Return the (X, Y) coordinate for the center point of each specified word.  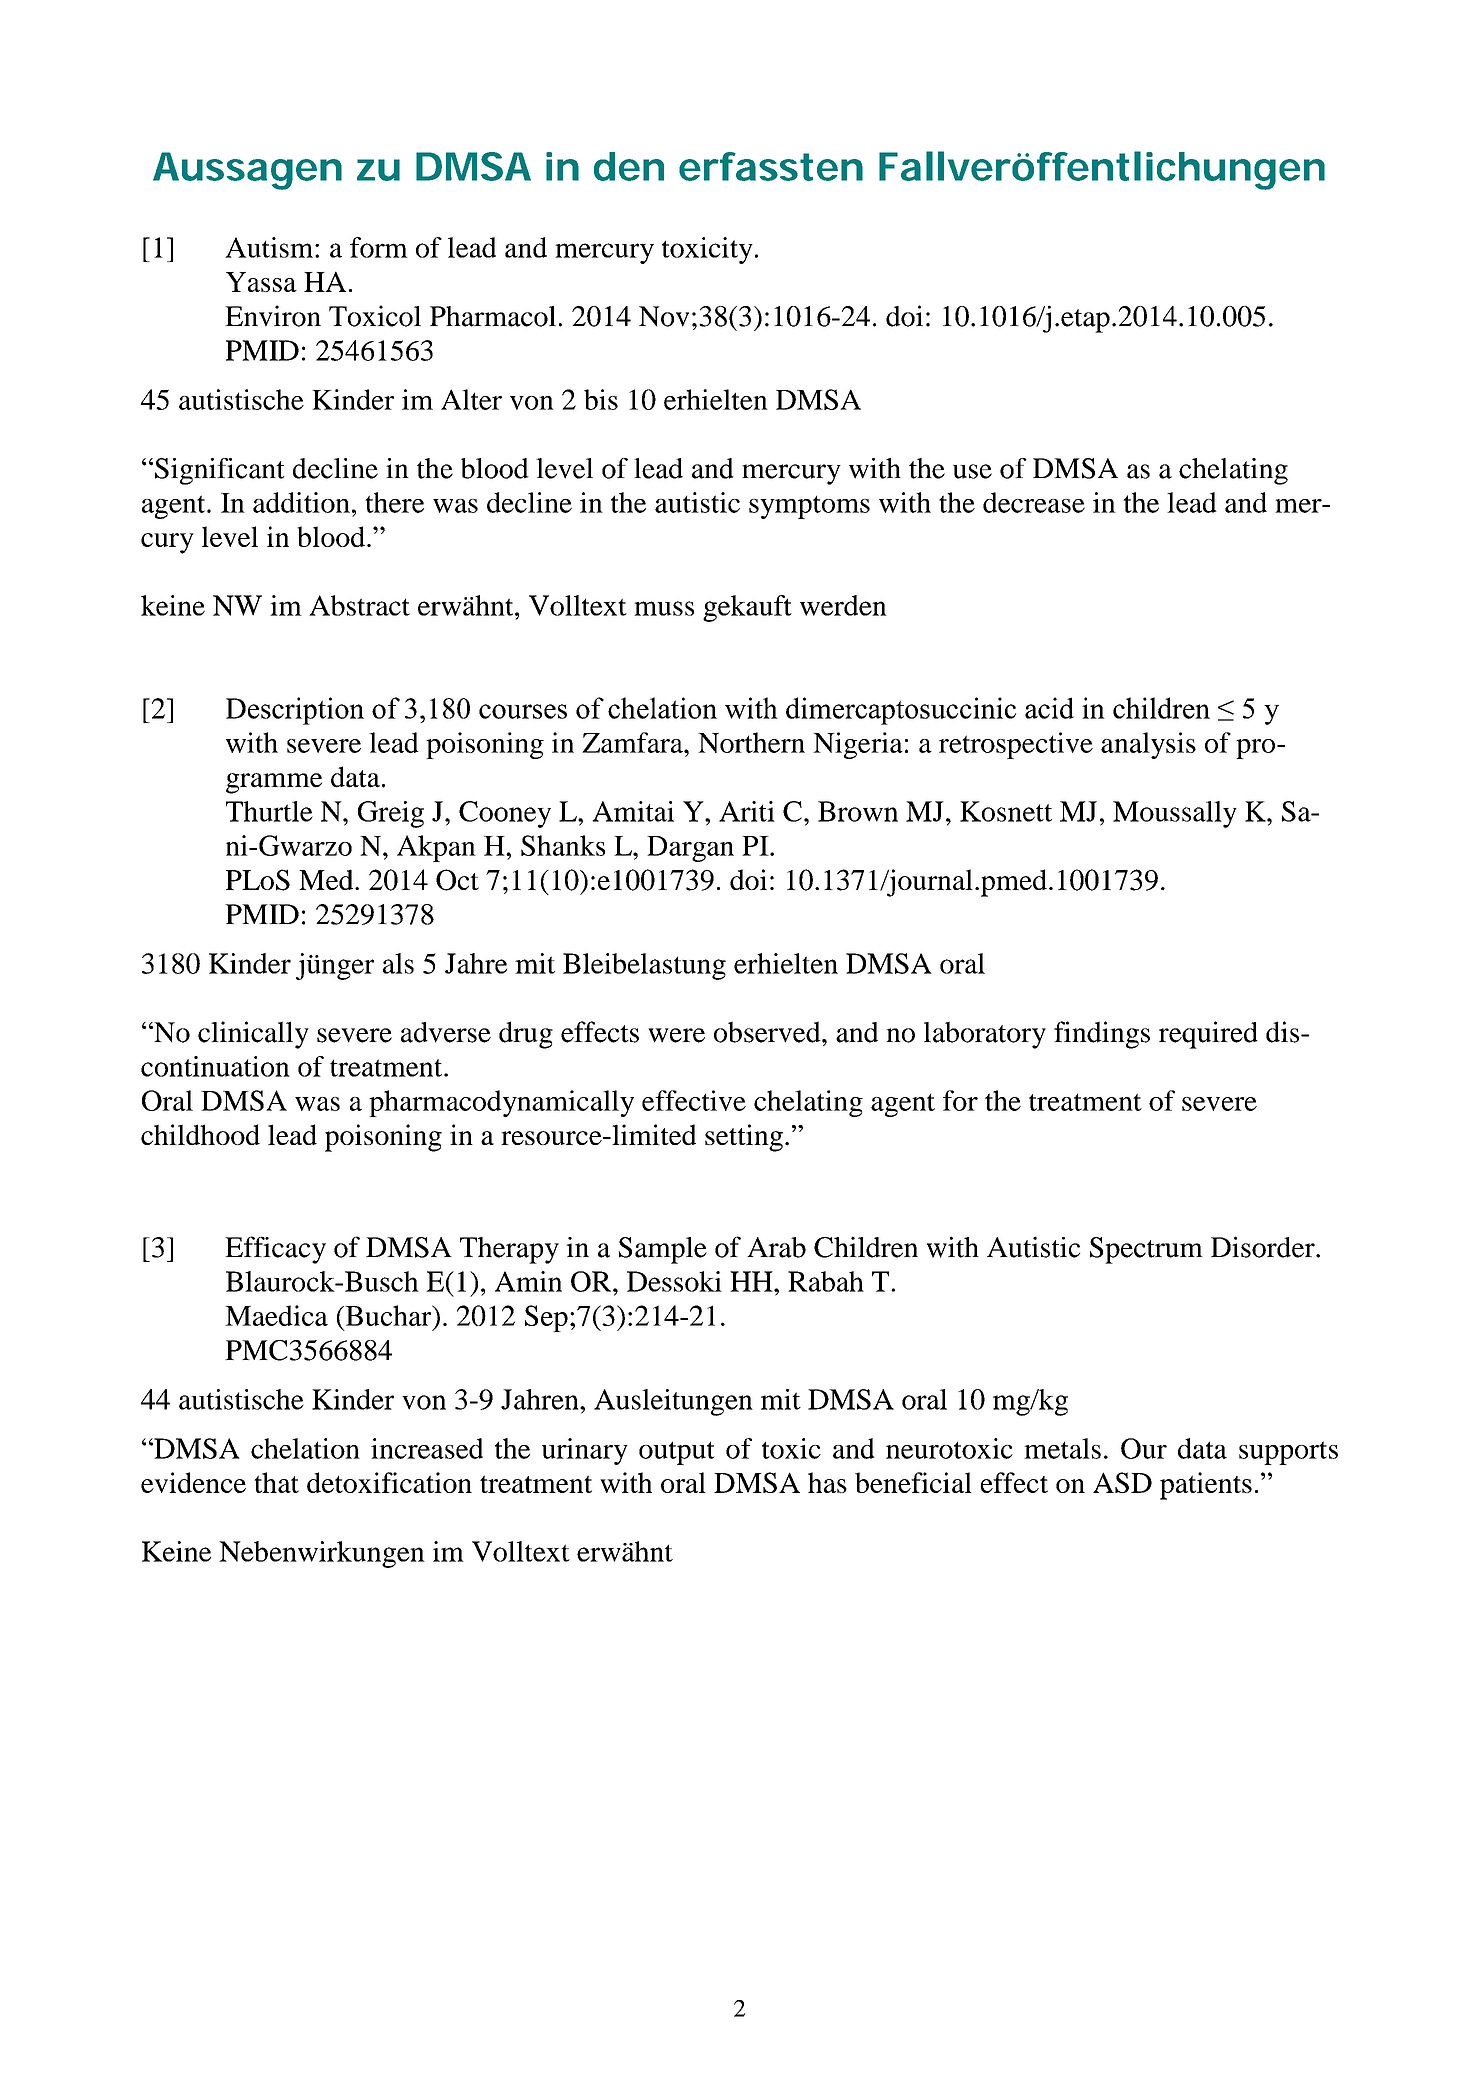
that (276, 1482)
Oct (457, 880)
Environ (273, 316)
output (677, 1453)
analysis (1148, 745)
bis (601, 399)
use (972, 471)
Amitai (633, 811)
